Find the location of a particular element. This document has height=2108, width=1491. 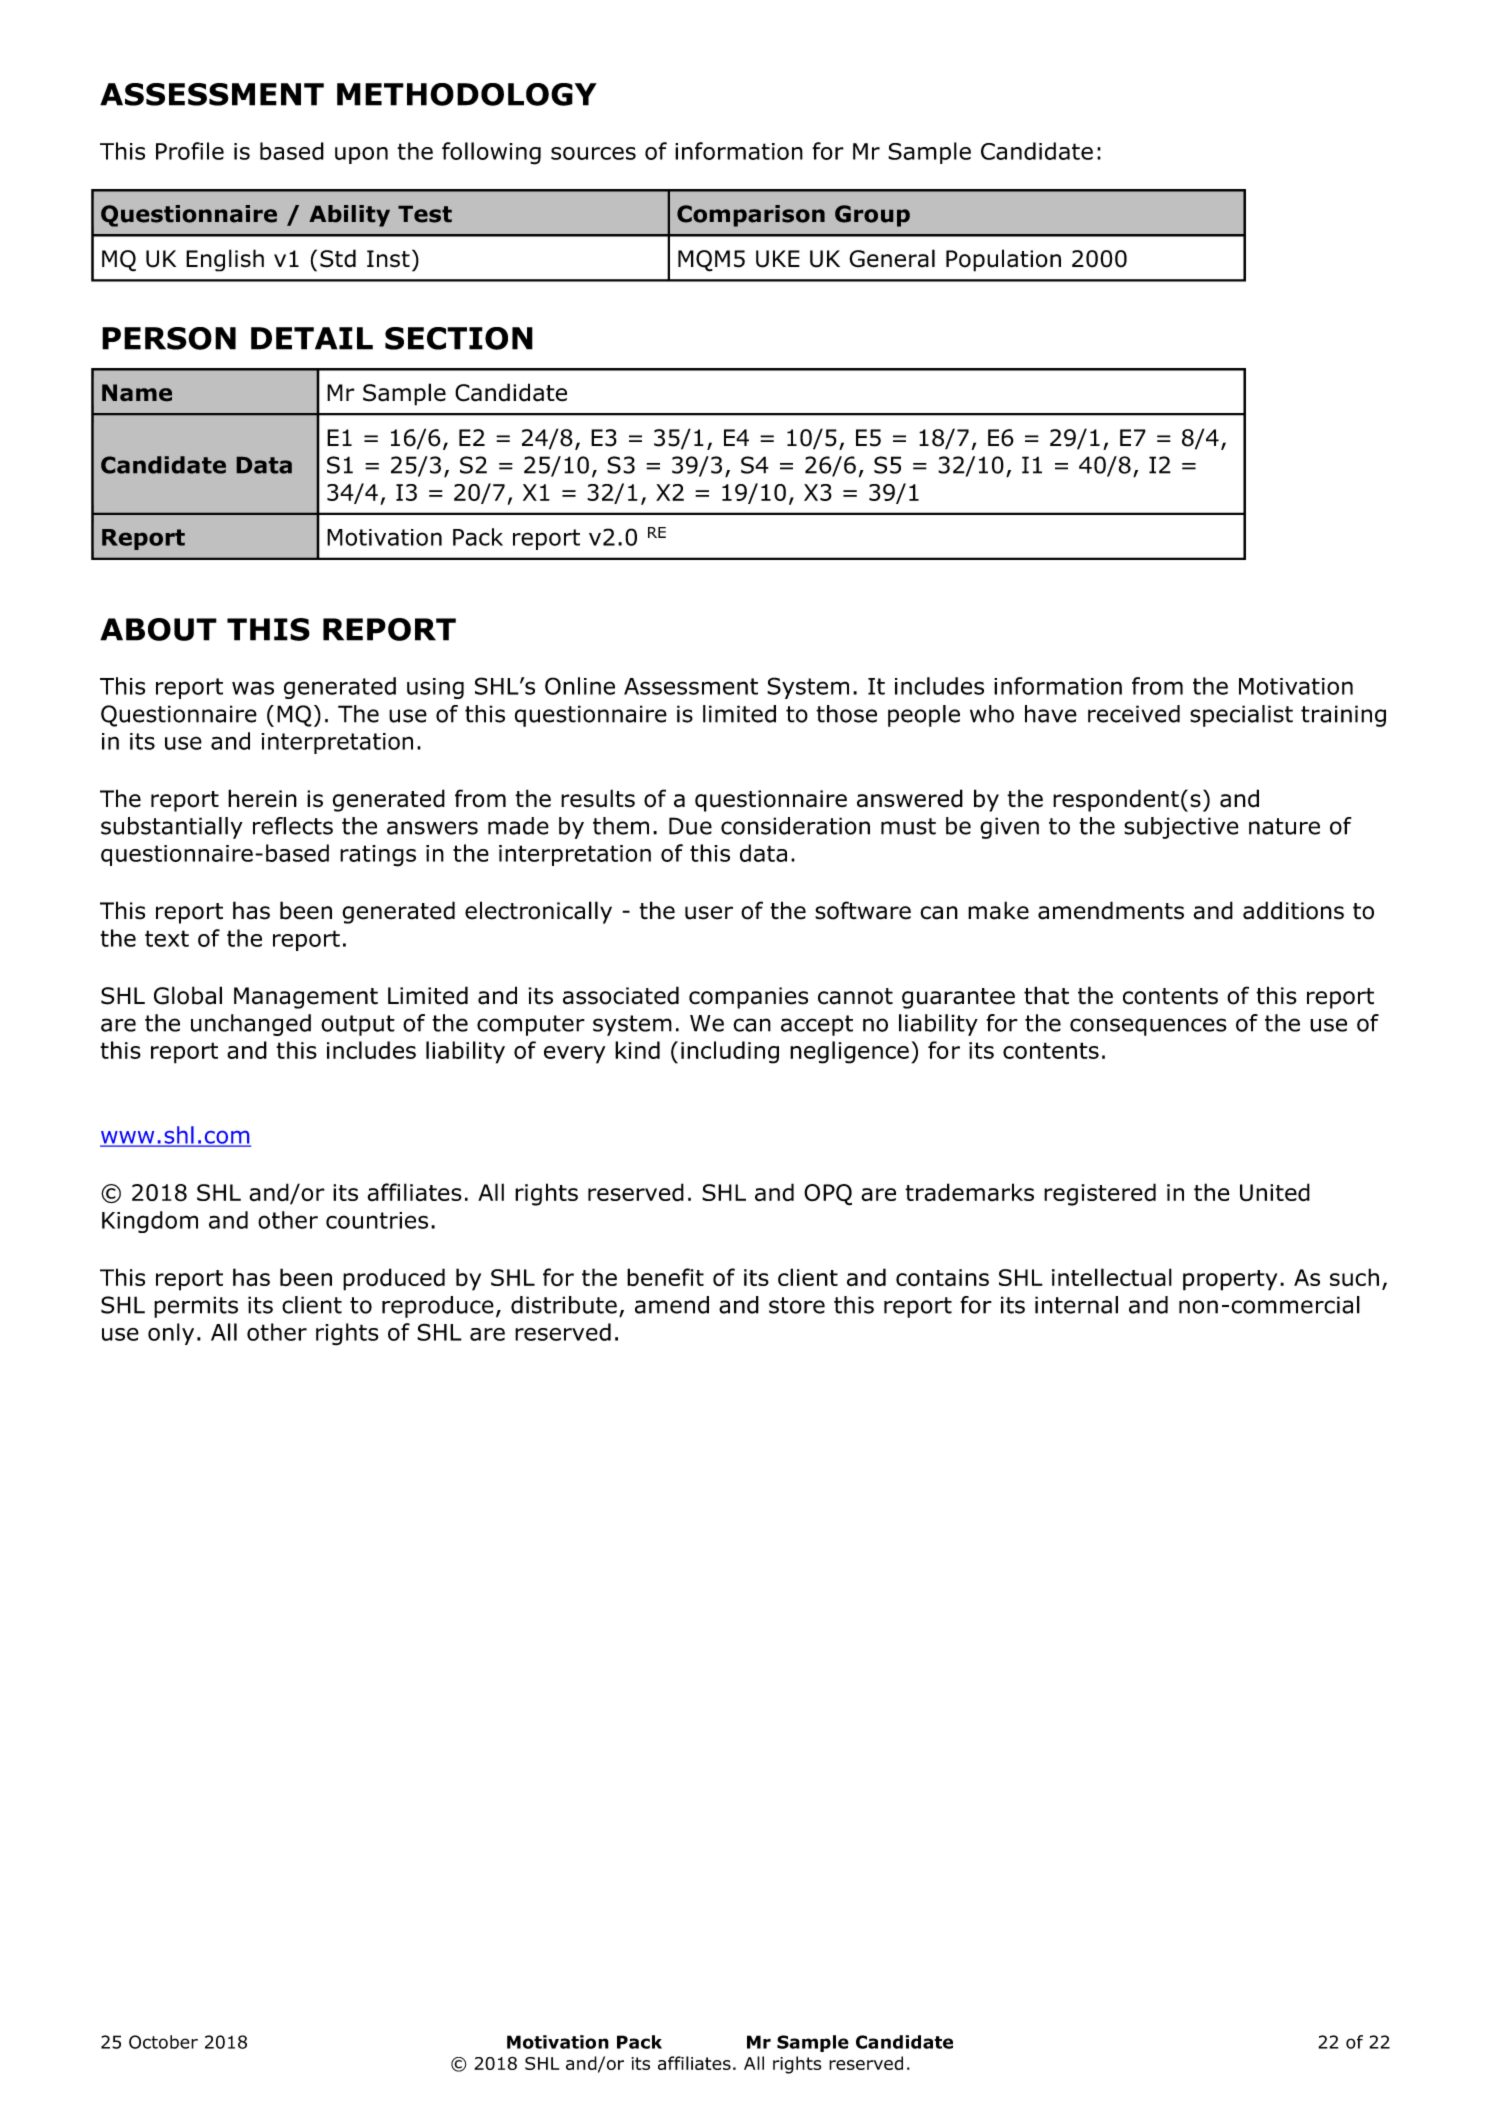

including is located at coordinates (730, 1052).
